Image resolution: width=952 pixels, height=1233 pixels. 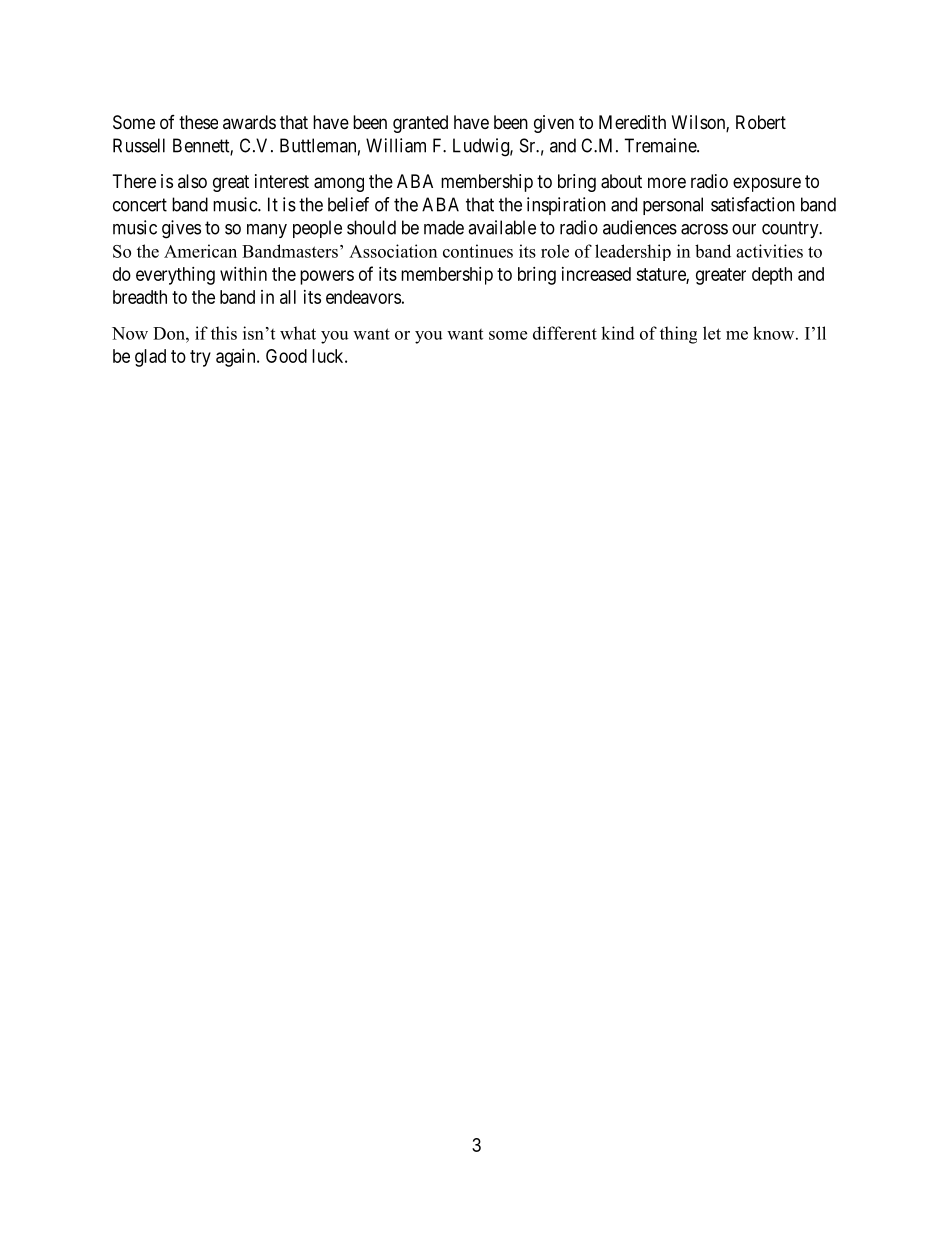 What do you see at coordinates (565, 333) in the page?
I see `different` at bounding box center [565, 333].
